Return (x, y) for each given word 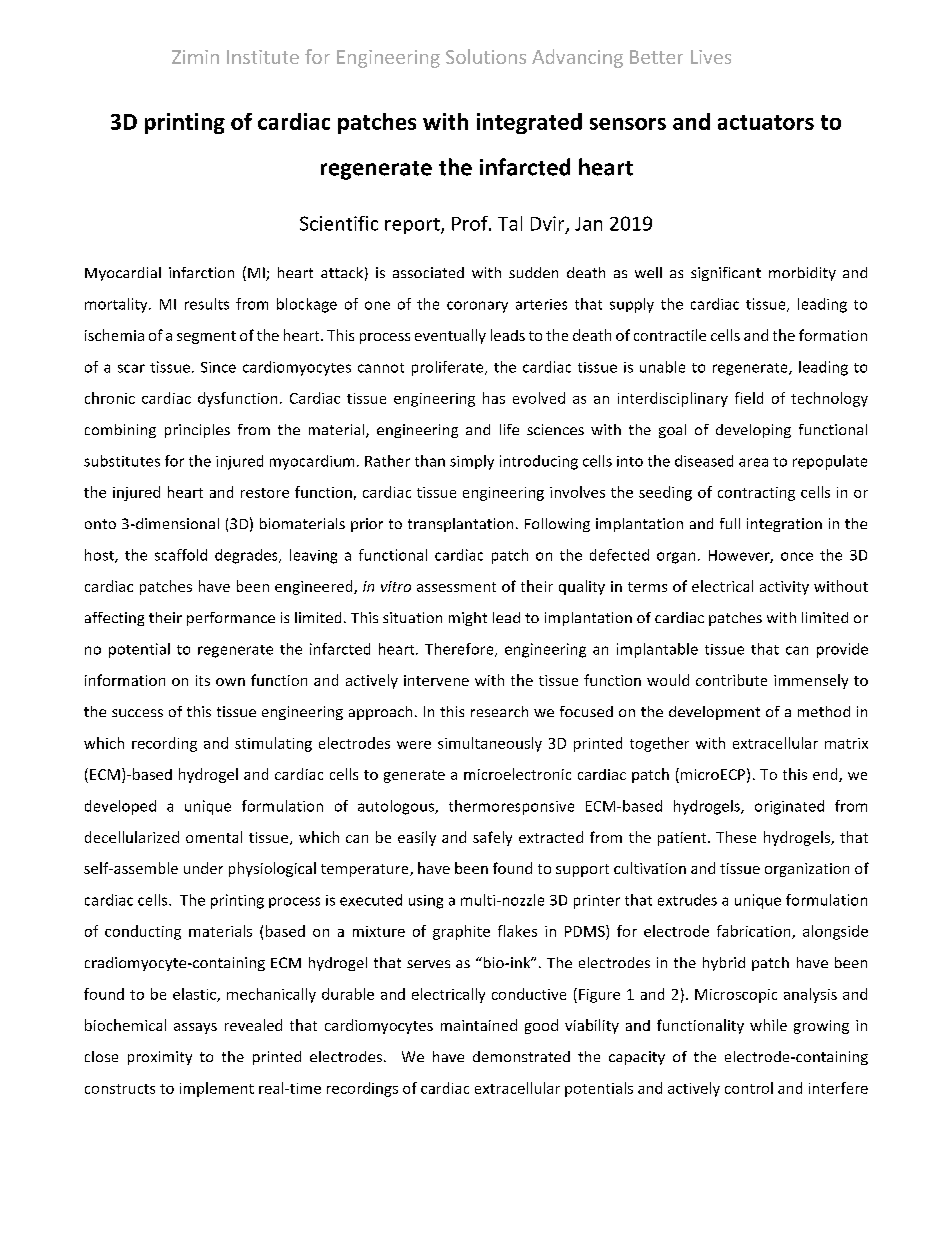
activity (784, 588)
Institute (263, 57)
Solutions (486, 56)
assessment (456, 587)
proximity (160, 1058)
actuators (766, 122)
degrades (247, 556)
